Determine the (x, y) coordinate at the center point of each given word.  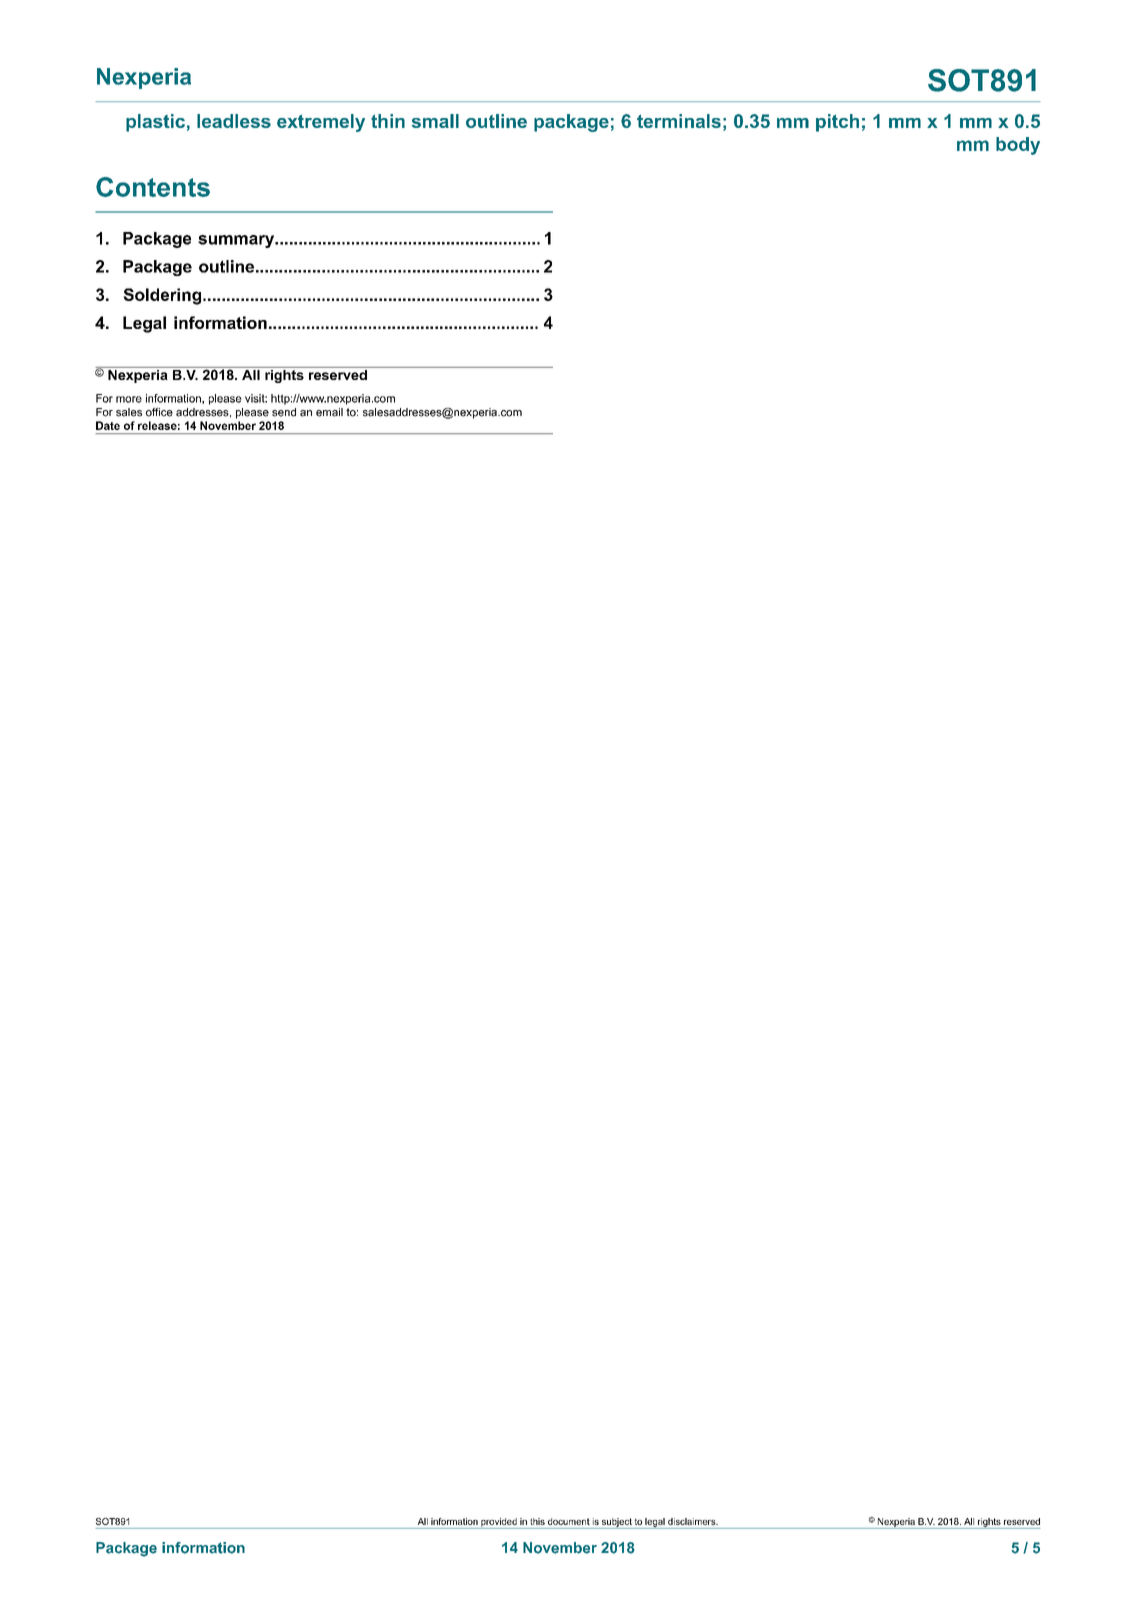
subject (617, 1523)
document (569, 1521)
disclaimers (693, 1521)
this (537, 1521)
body (1018, 146)
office (159, 412)
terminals (679, 121)
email (329, 412)
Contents (153, 187)
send (284, 412)
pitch (837, 123)
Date (108, 425)
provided (499, 1523)
